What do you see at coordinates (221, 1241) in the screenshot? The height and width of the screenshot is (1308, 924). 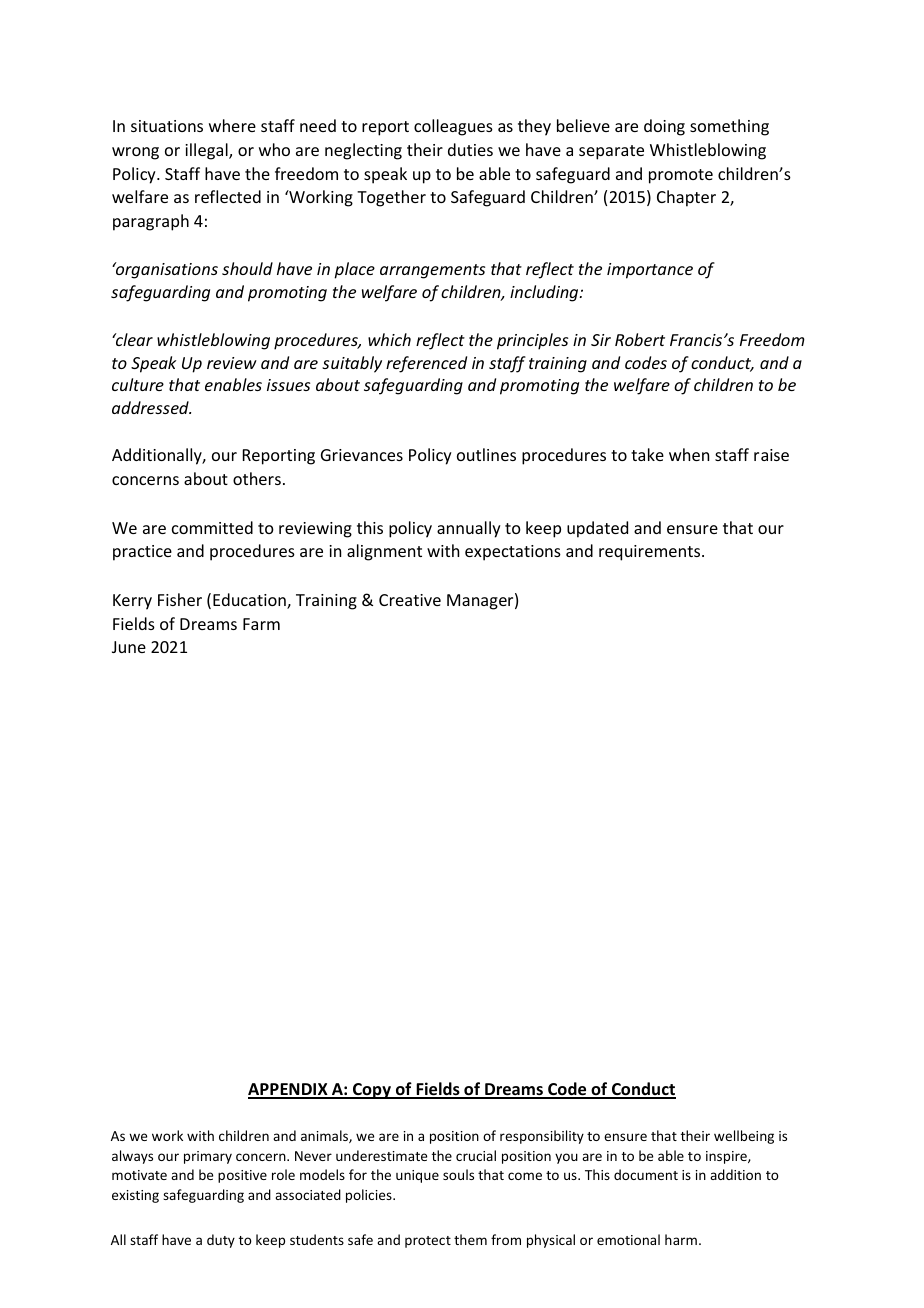 I see `duty` at bounding box center [221, 1241].
